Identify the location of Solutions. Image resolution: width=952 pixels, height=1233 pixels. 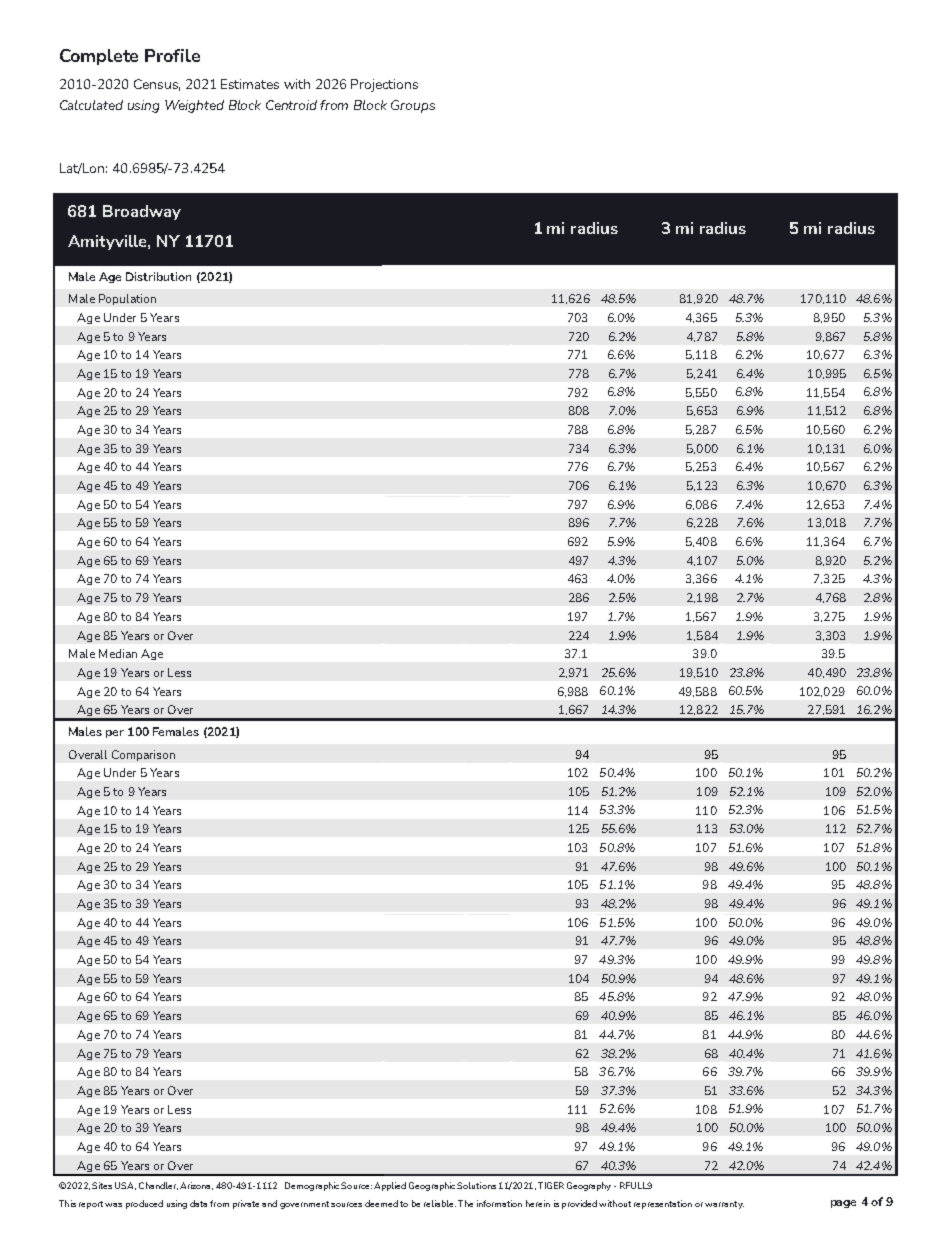
(476, 1185).
